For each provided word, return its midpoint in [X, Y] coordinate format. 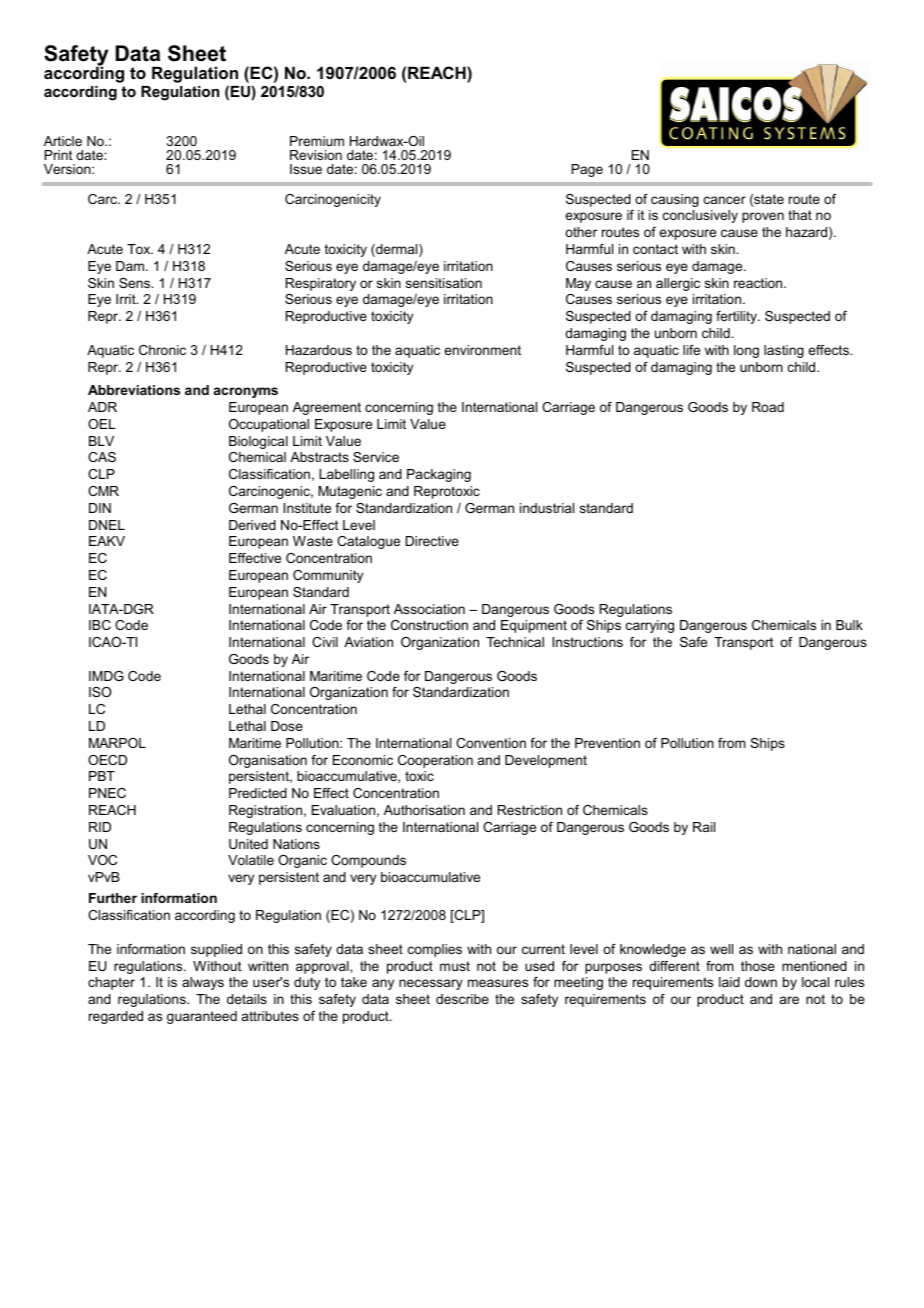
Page [587, 170]
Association [429, 609]
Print [58, 155]
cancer [725, 200]
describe [462, 999]
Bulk [849, 625]
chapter [111, 983]
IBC [100, 625]
